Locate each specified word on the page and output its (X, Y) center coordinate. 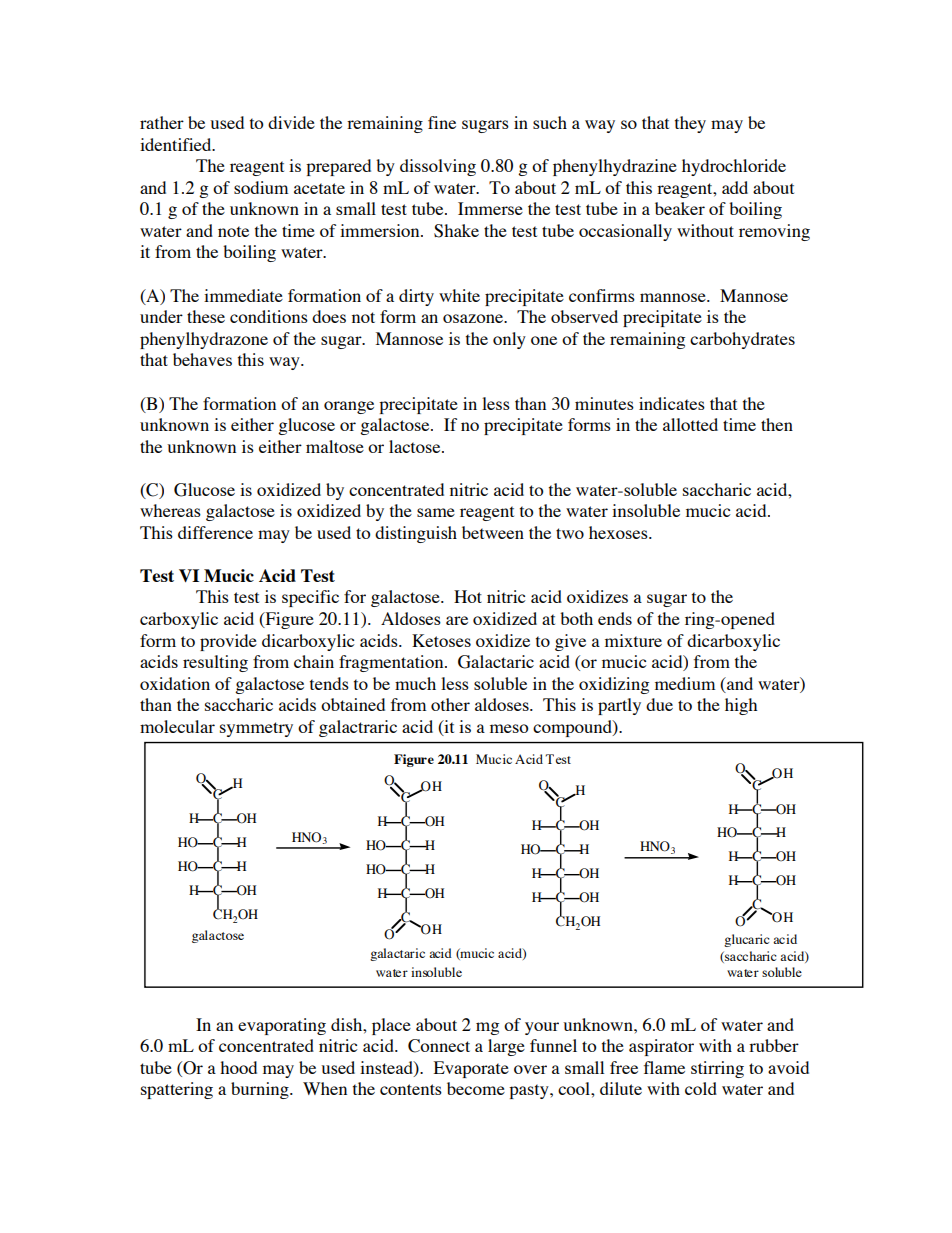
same (436, 512)
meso (509, 728)
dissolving (438, 167)
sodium (261, 187)
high (741, 706)
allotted (690, 424)
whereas (170, 510)
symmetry (256, 729)
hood (238, 1067)
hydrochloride (734, 167)
